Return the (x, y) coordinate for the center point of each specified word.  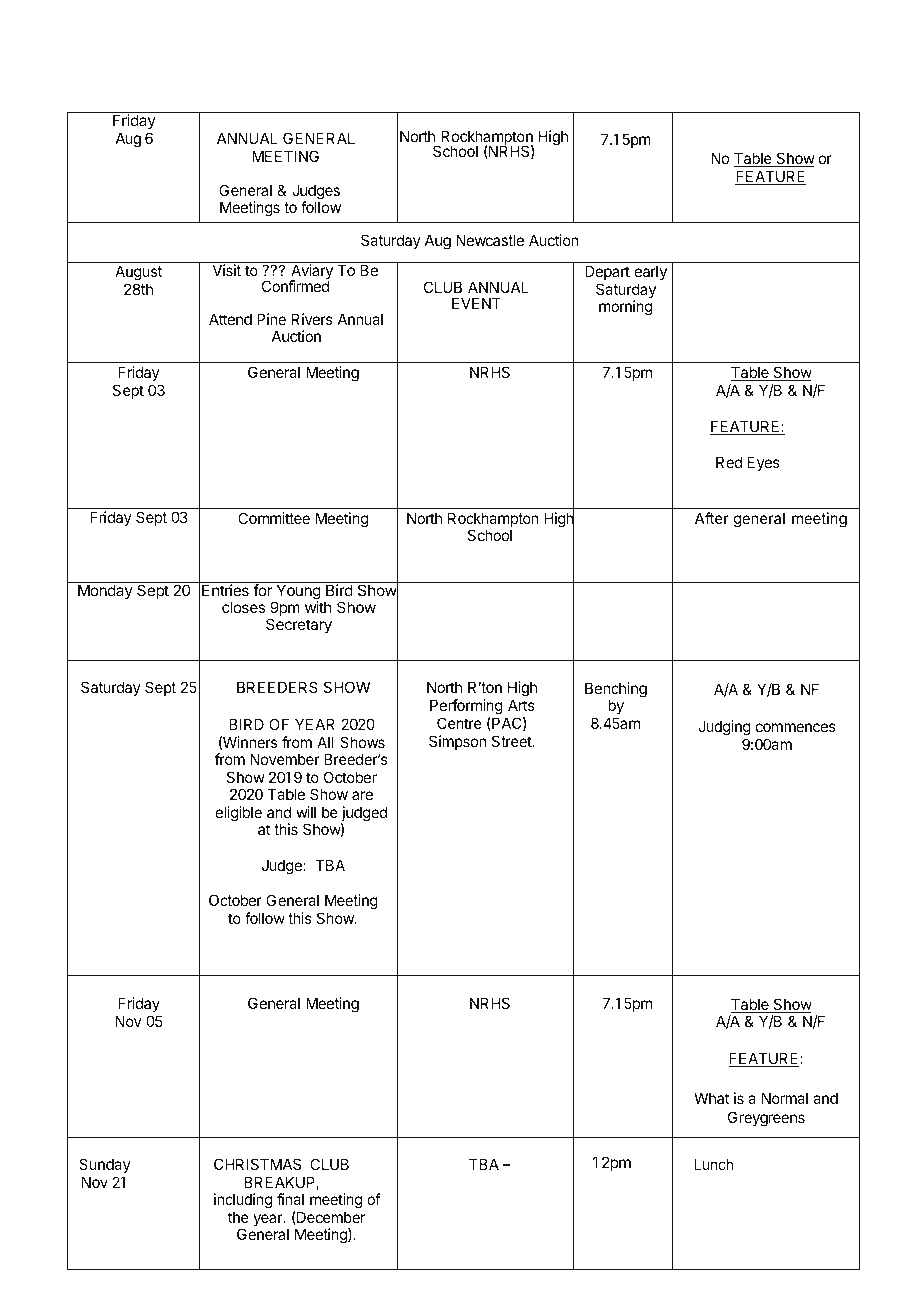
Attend (230, 319)
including (243, 1202)
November (285, 759)
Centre (459, 723)
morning (625, 308)
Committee (274, 518)
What (712, 1098)
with (318, 607)
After (712, 518)
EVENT (476, 303)
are (362, 795)
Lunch (714, 1164)
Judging (724, 728)
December (330, 1218)
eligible (239, 814)
